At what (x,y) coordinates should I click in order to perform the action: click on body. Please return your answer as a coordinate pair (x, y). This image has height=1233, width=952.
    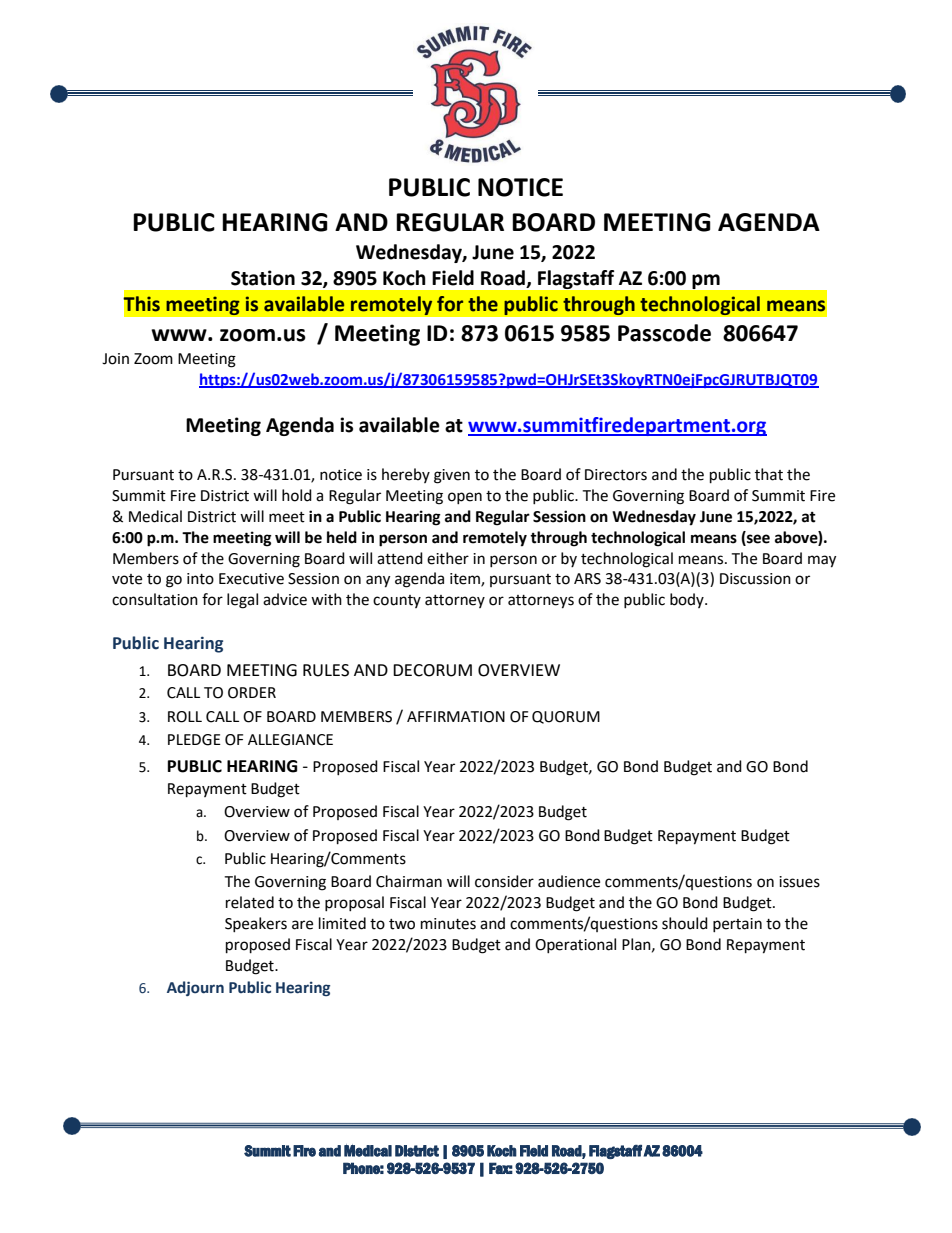
    Looking at the image, I should click on (688, 600).
